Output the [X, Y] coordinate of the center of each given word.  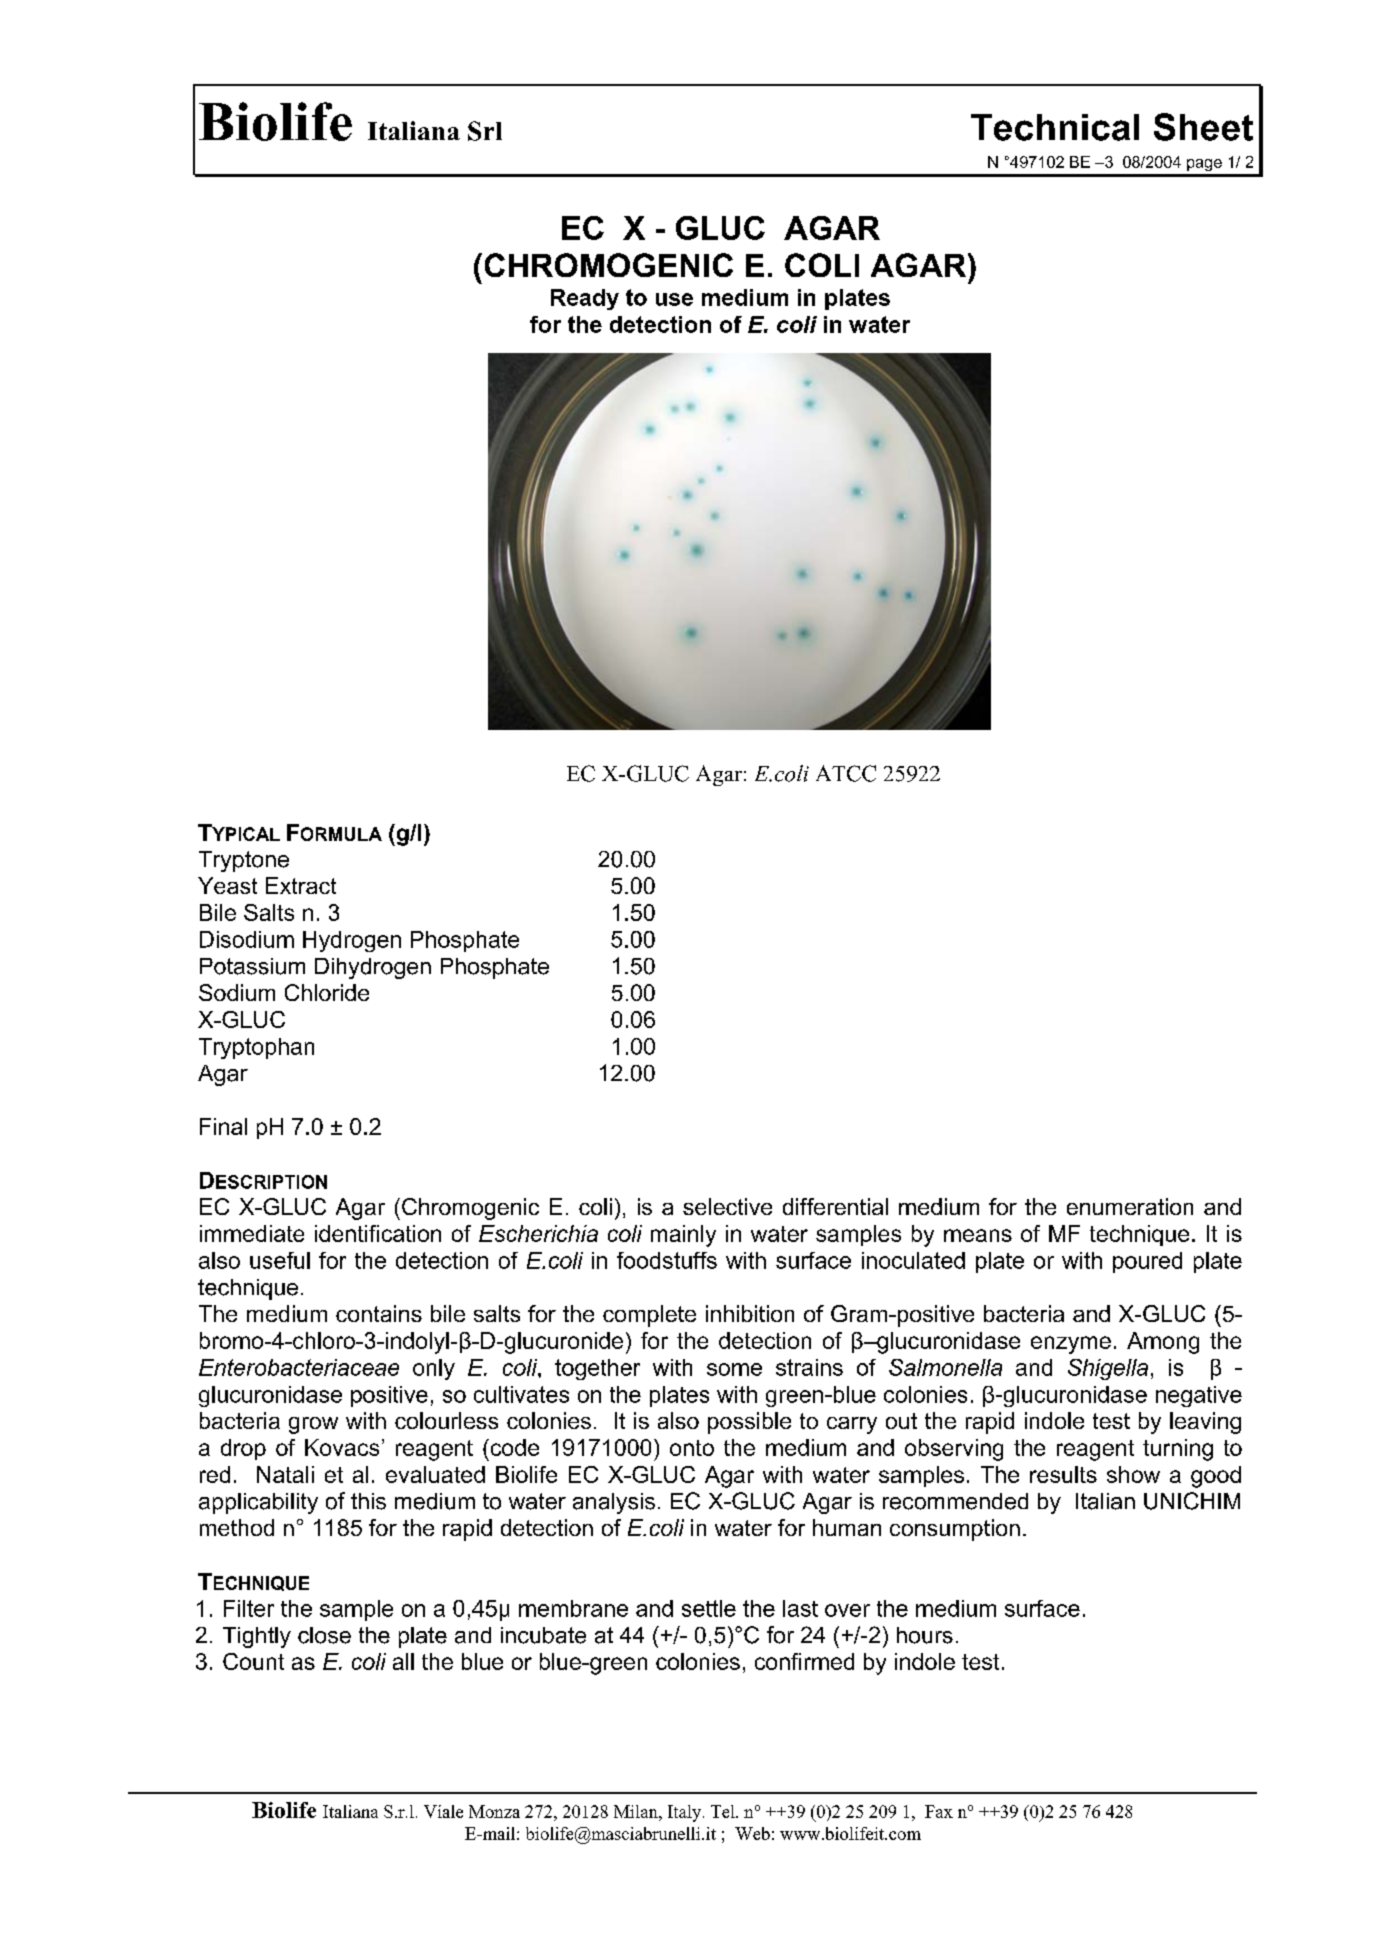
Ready [585, 299]
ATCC [846, 773]
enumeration [1130, 1206]
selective [727, 1206]
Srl [485, 131]
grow [313, 1425]
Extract [301, 885]
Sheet [1203, 127]
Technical [1055, 127]
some [734, 1369]
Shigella [1108, 1369]
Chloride [327, 992]
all [403, 1661]
